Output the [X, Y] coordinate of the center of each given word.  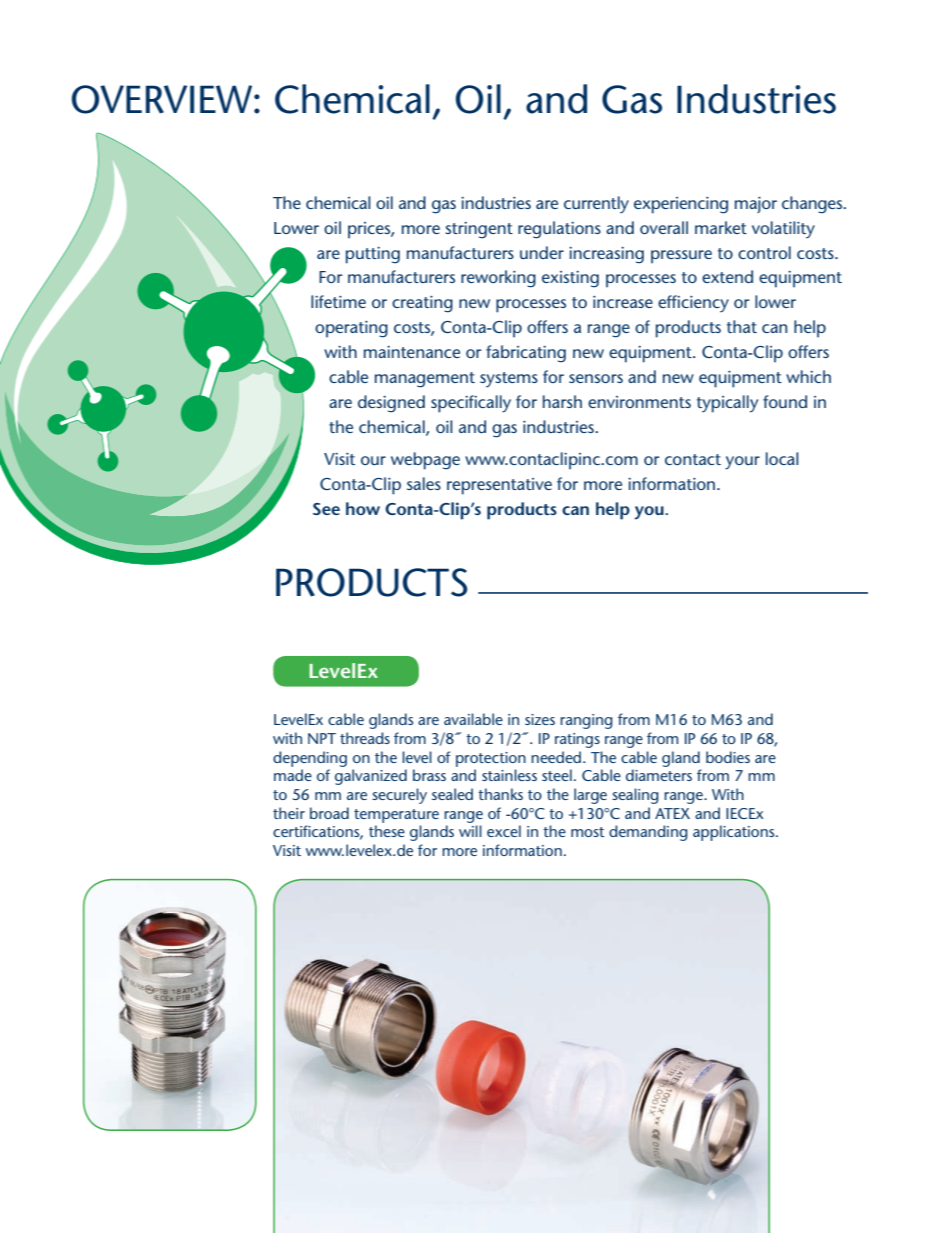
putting [373, 255]
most [588, 832]
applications [735, 833]
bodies [728, 757]
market [721, 227]
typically [727, 404]
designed [391, 404]
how [363, 508]
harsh [562, 401]
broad [329, 813]
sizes [540, 719]
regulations [559, 230]
